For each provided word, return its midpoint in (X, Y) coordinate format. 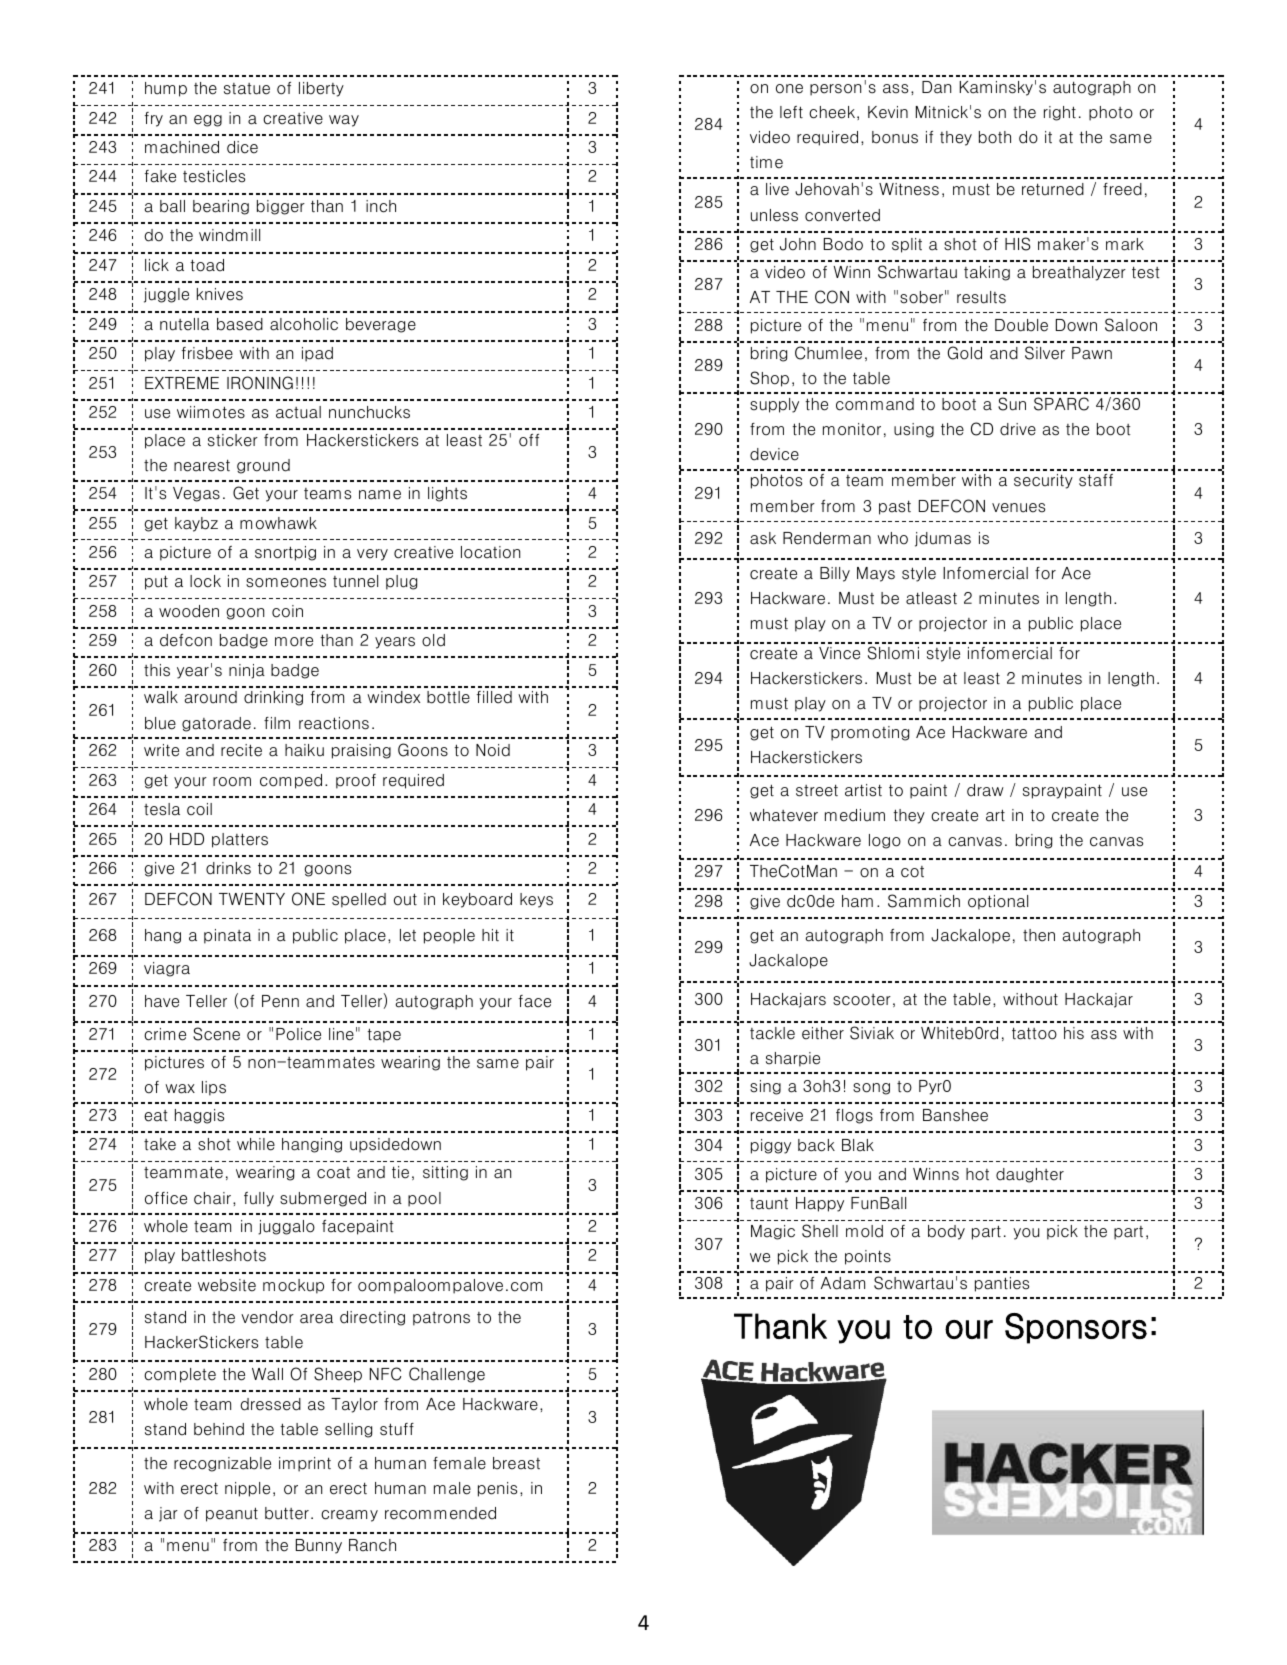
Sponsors (1076, 1328)
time (766, 162)
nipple (247, 1489)
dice (242, 147)
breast (516, 1463)
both (995, 137)
